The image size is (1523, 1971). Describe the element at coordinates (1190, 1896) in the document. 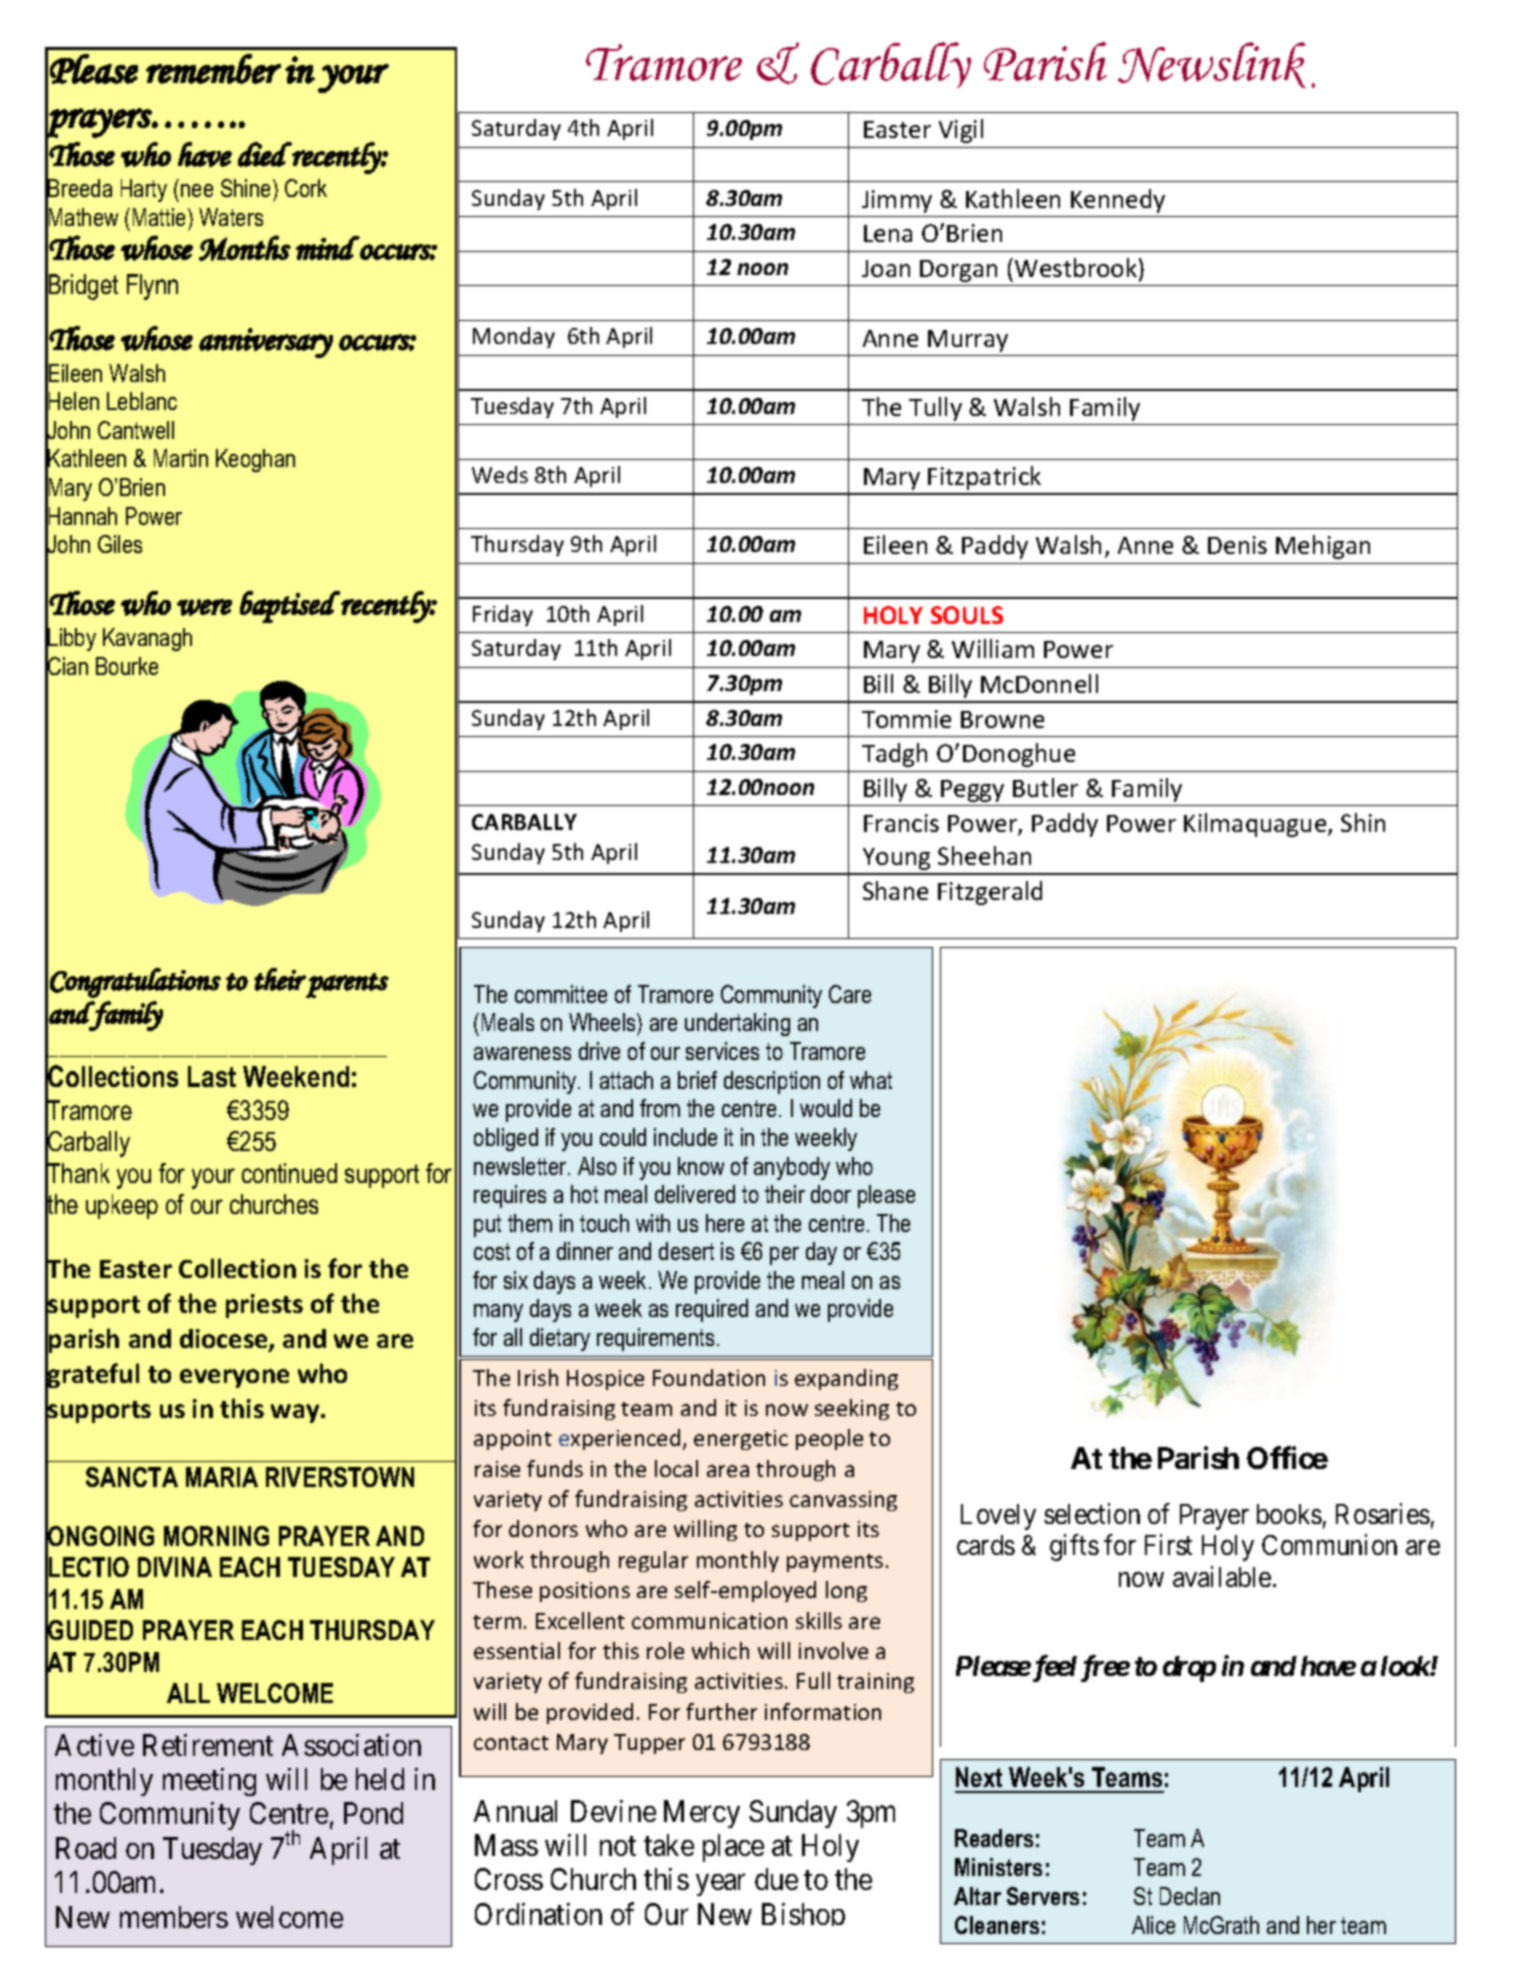

I see `Declan` at that location.
